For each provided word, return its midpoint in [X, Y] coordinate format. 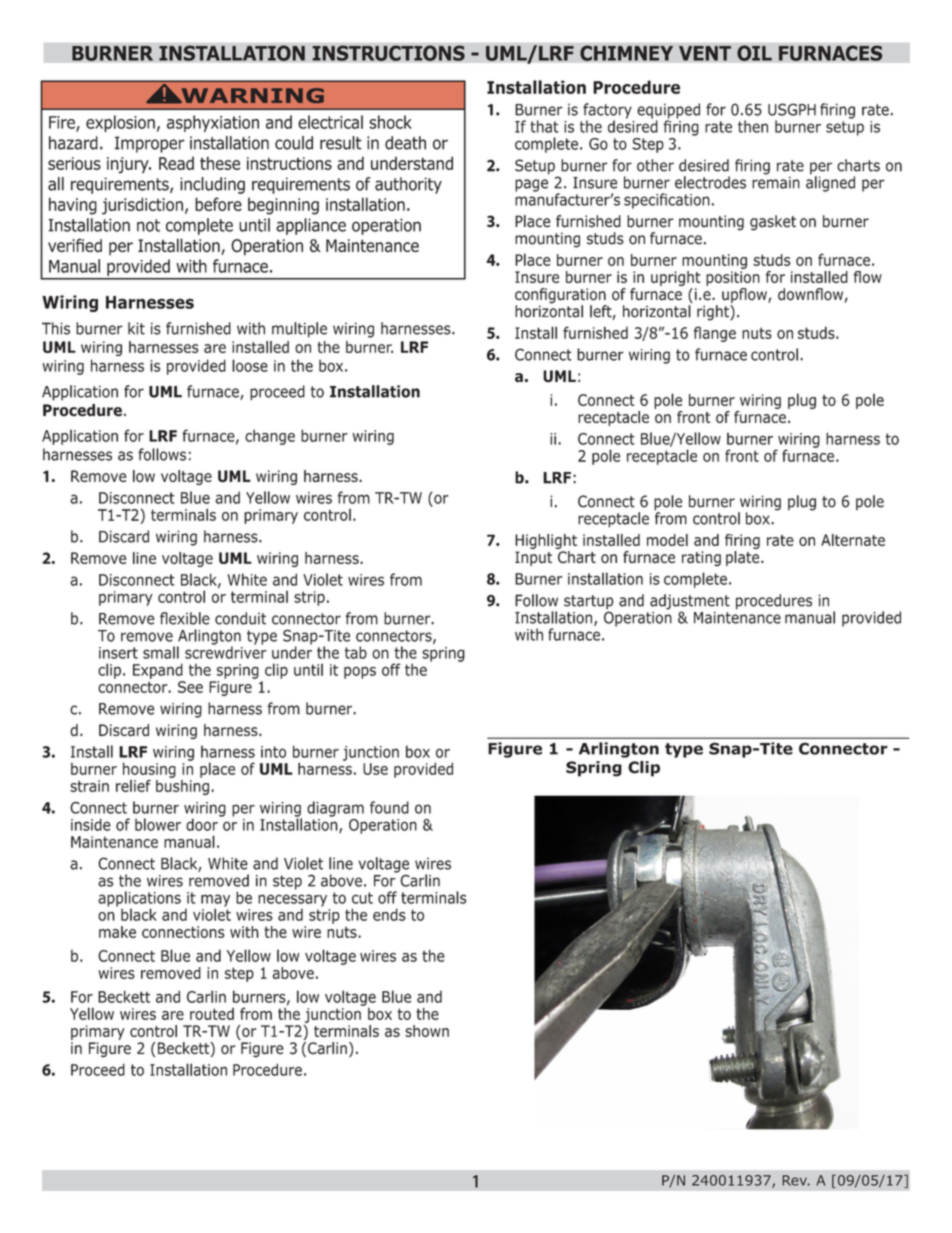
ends [389, 914]
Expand [158, 671]
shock [390, 122]
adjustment [690, 603]
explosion [120, 123]
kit [136, 328]
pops [360, 672]
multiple [299, 330]
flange [715, 334]
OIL [754, 52]
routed [212, 1014]
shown [427, 1031]
